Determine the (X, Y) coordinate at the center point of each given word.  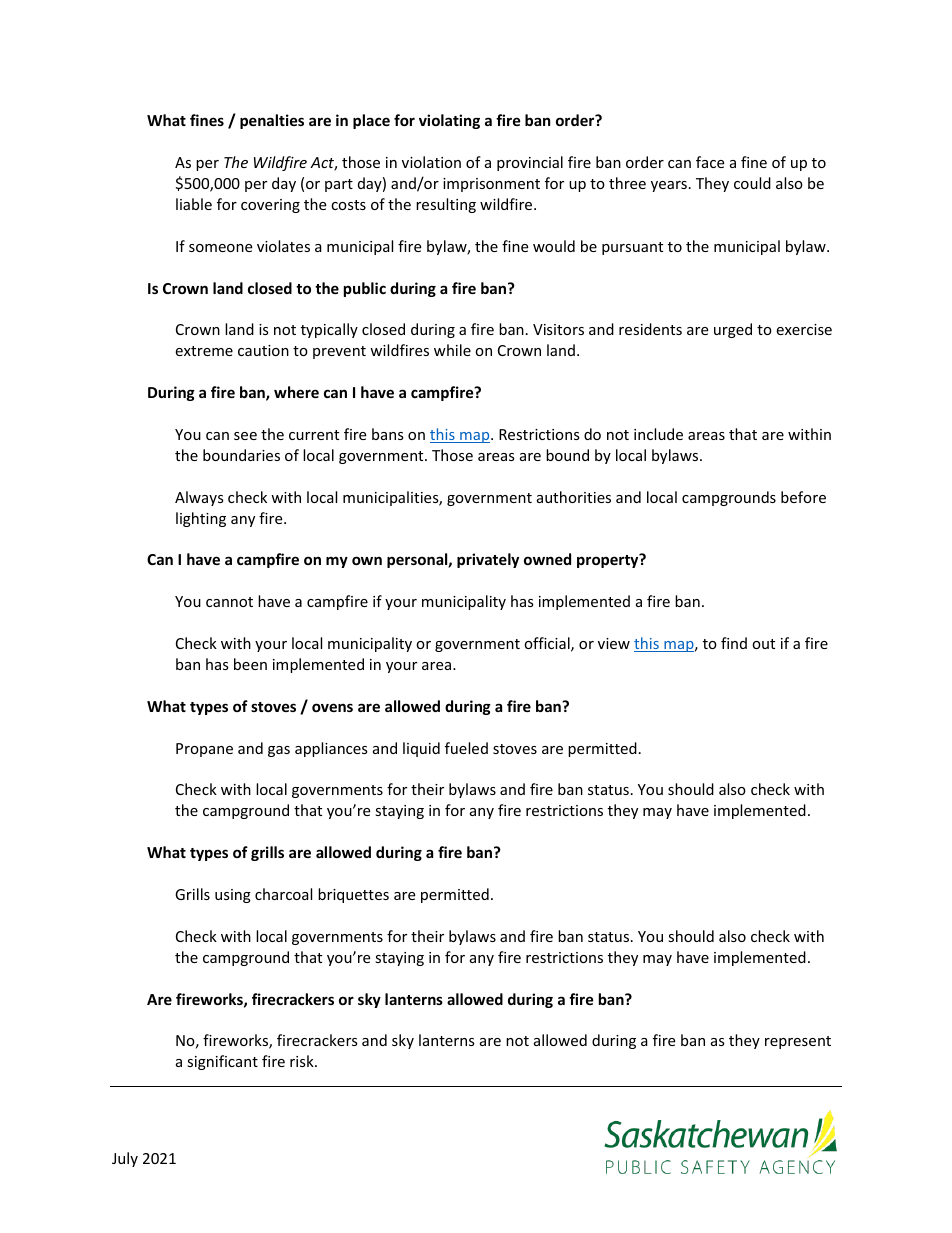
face (710, 162)
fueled (466, 748)
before (803, 497)
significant (222, 1062)
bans (388, 434)
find (734, 643)
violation (431, 162)
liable (194, 204)
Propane (204, 750)
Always (199, 498)
